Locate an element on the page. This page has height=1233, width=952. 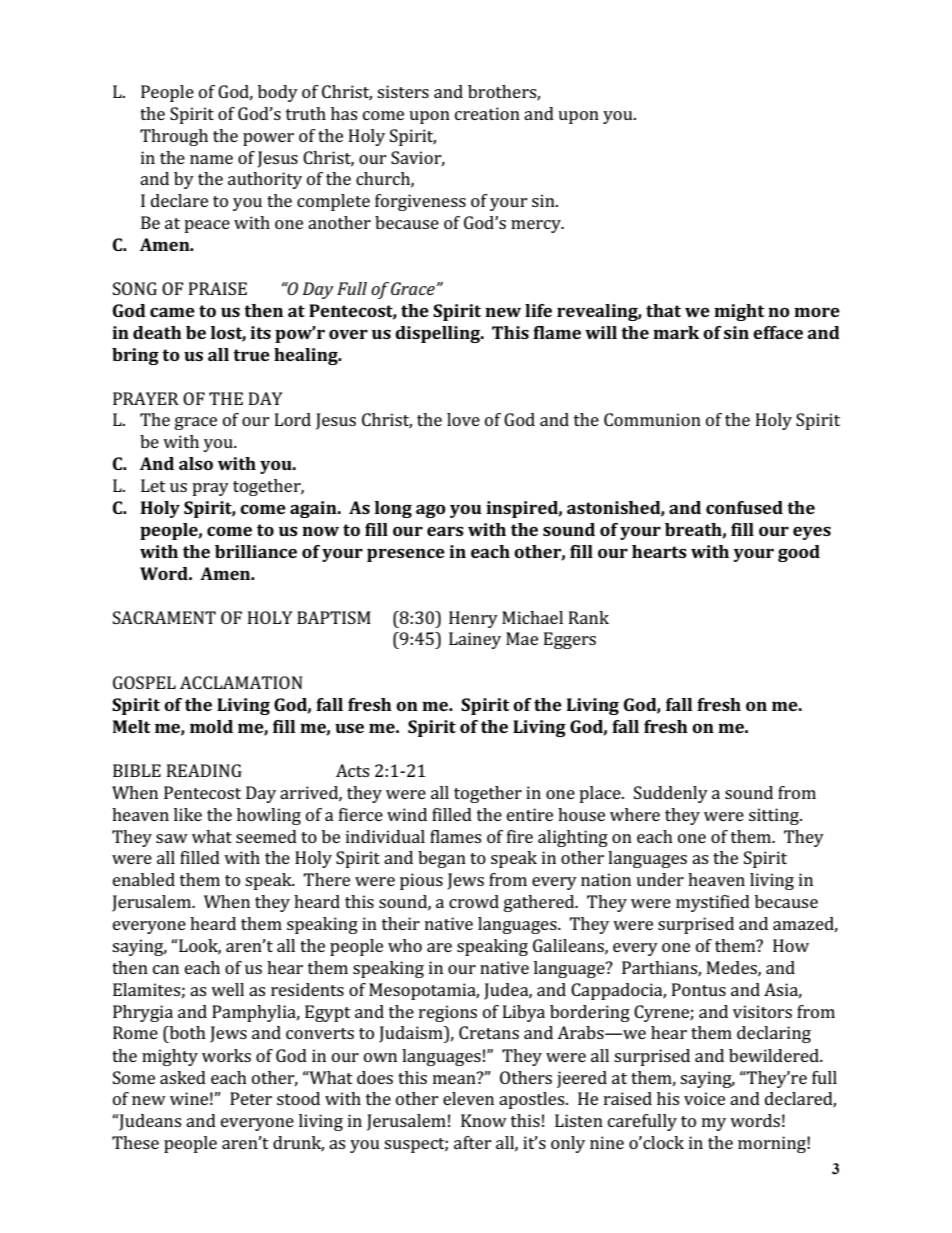
love is located at coordinates (463, 419).
